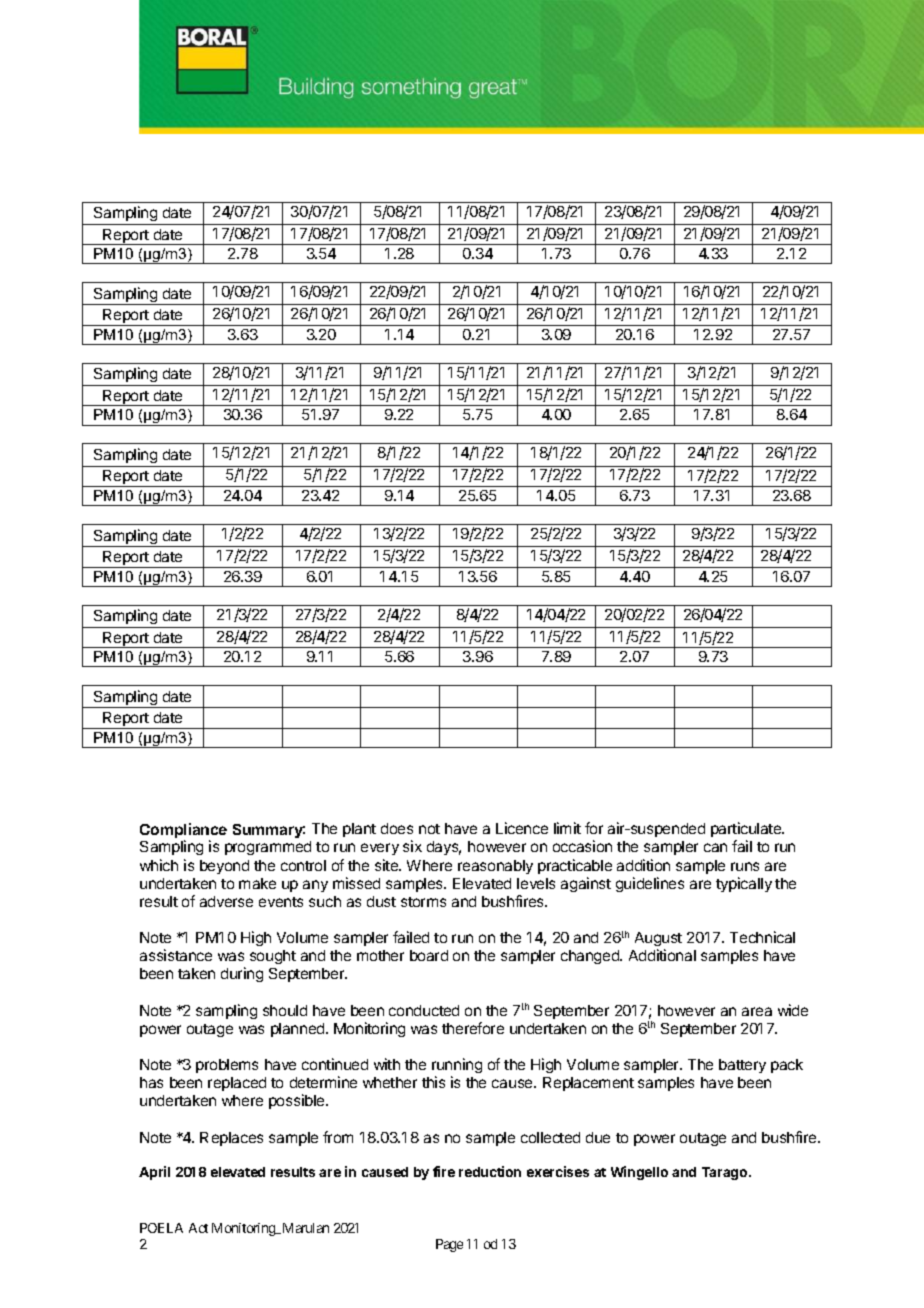 This document has height=1308, width=924. I want to click on battery, so click(742, 1066).
